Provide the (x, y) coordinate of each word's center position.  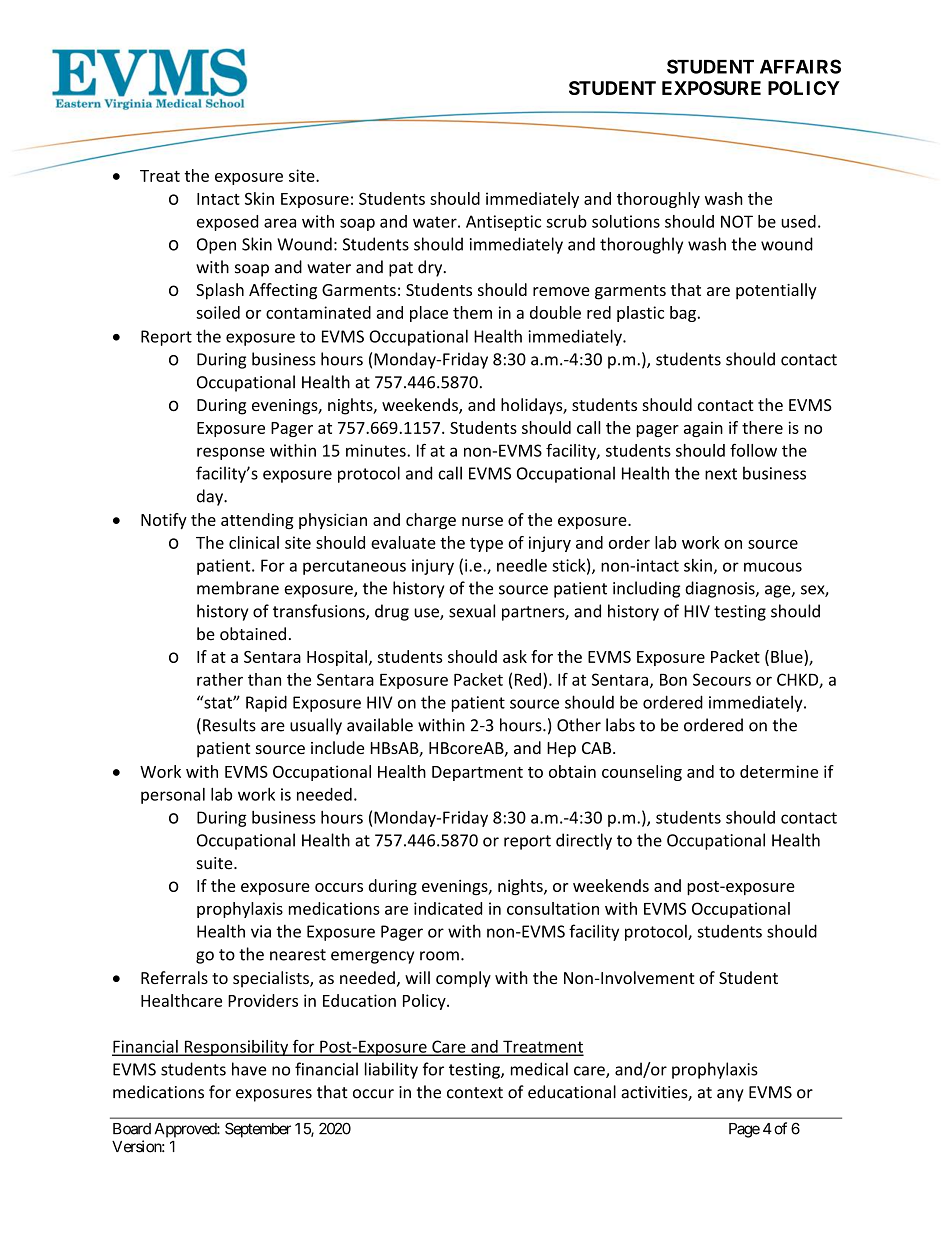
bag (683, 314)
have (249, 1069)
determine (779, 771)
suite (216, 863)
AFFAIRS (800, 66)
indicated (448, 908)
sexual (472, 611)
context (475, 1093)
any (730, 1095)
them (472, 312)
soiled (218, 312)
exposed (227, 223)
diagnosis (721, 589)
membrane (238, 588)
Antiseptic (503, 223)
